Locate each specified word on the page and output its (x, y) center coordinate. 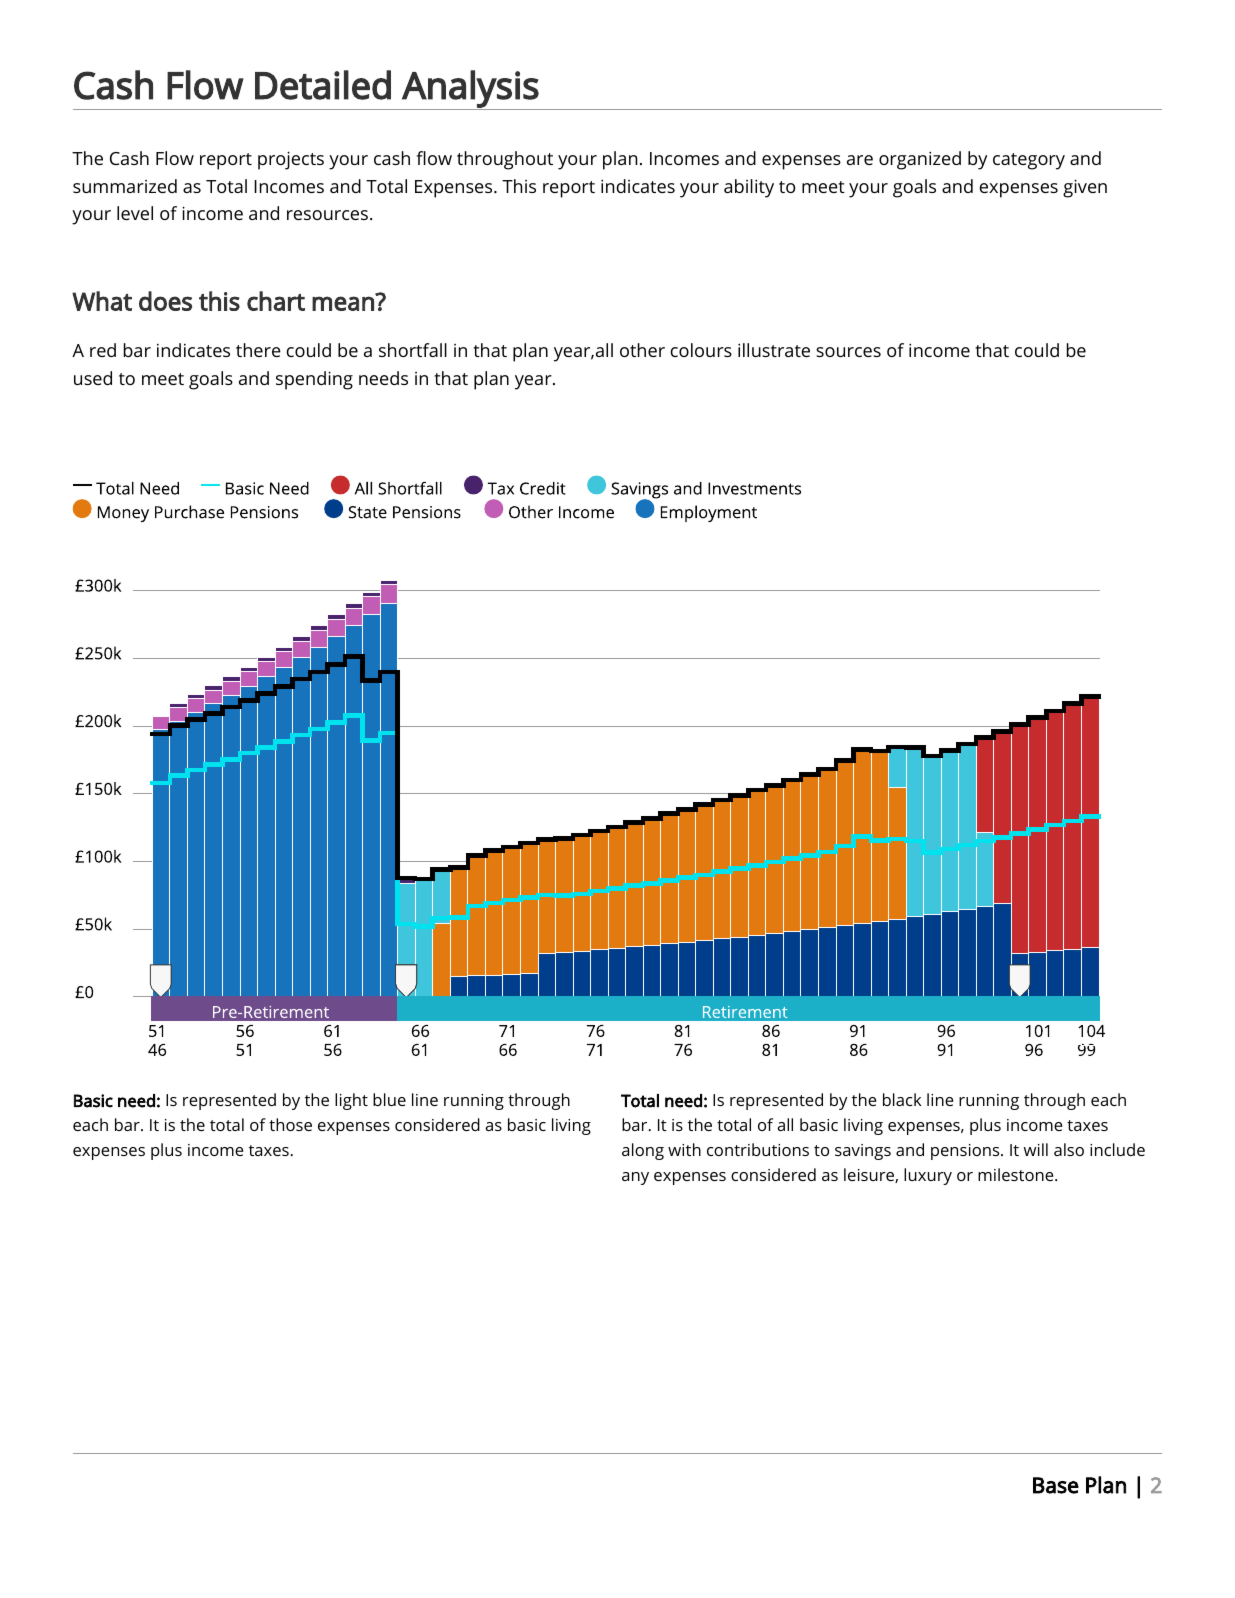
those (290, 1124)
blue (389, 1099)
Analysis (470, 90)
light (351, 1101)
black (902, 1099)
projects (291, 160)
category (1029, 161)
